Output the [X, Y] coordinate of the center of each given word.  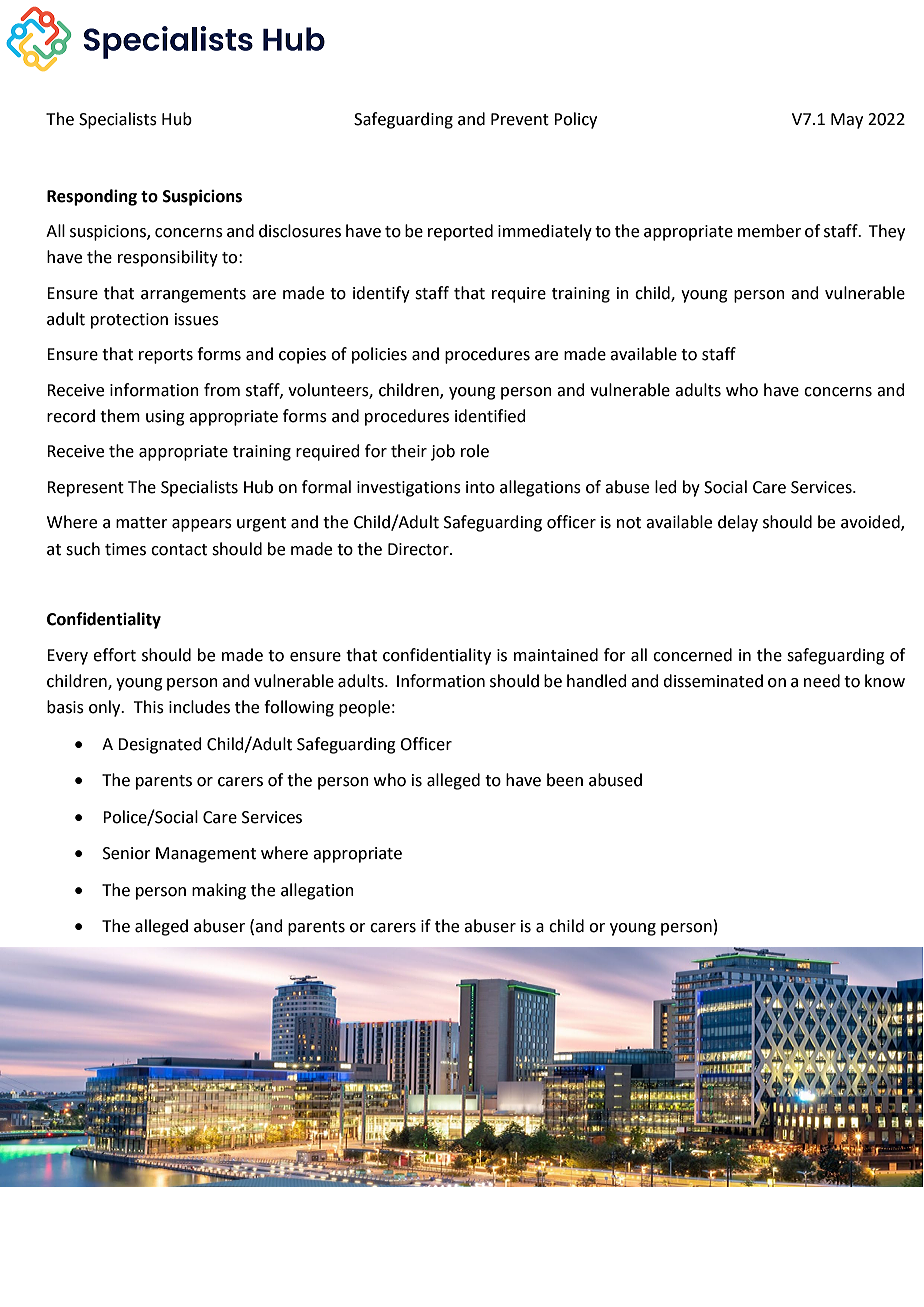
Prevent [520, 119]
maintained [556, 655]
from [222, 390]
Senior [127, 853]
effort [114, 655]
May [847, 121]
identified [490, 416]
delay [738, 523]
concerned [692, 655]
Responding [92, 197]
